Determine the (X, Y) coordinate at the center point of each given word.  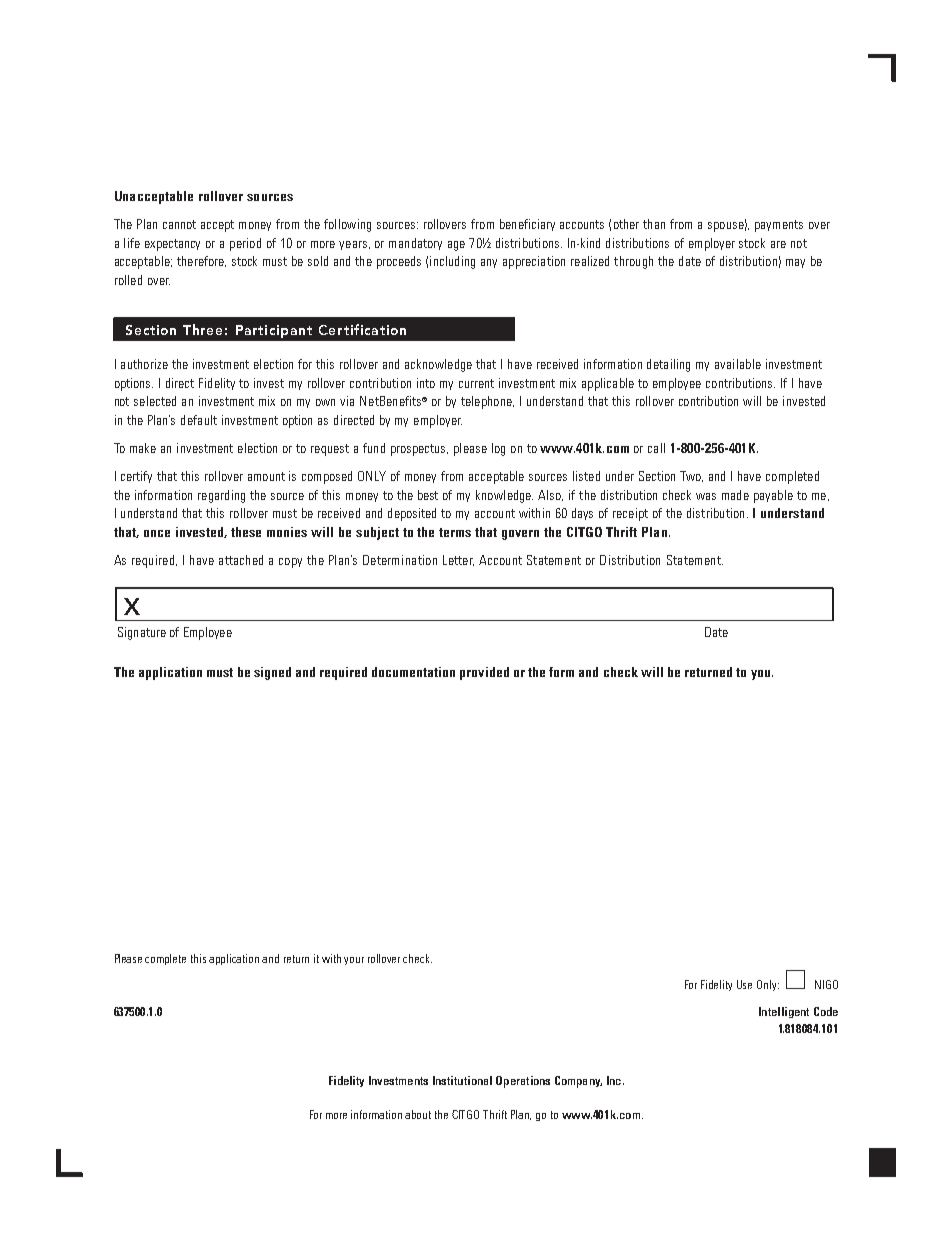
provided (484, 673)
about (418, 1114)
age (456, 246)
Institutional (462, 1080)
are (778, 244)
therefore (201, 261)
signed (272, 673)
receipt (630, 514)
